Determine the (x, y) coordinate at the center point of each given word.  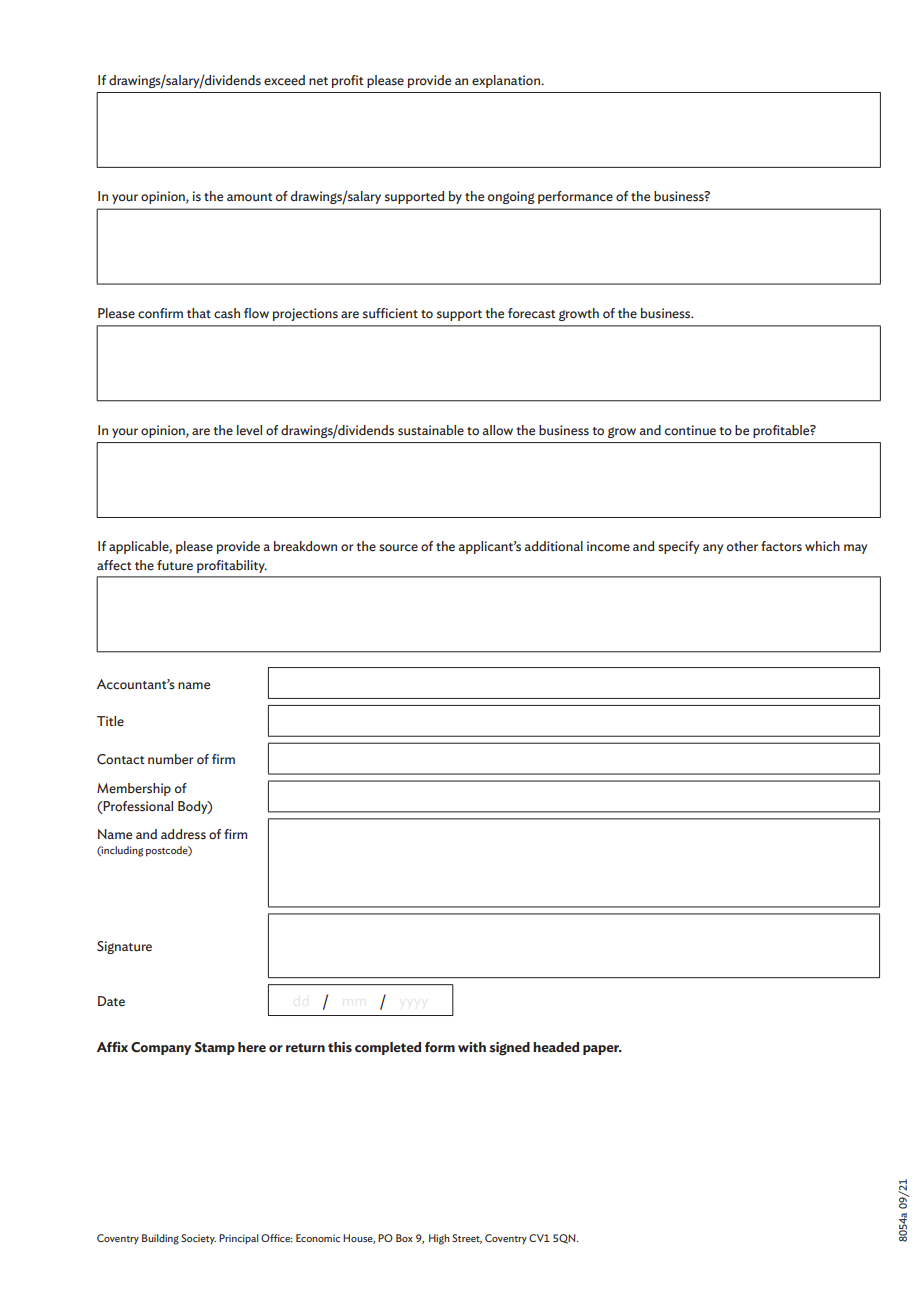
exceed (284, 80)
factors (781, 546)
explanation (507, 81)
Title (110, 721)
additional (553, 546)
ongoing (511, 197)
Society (198, 1239)
